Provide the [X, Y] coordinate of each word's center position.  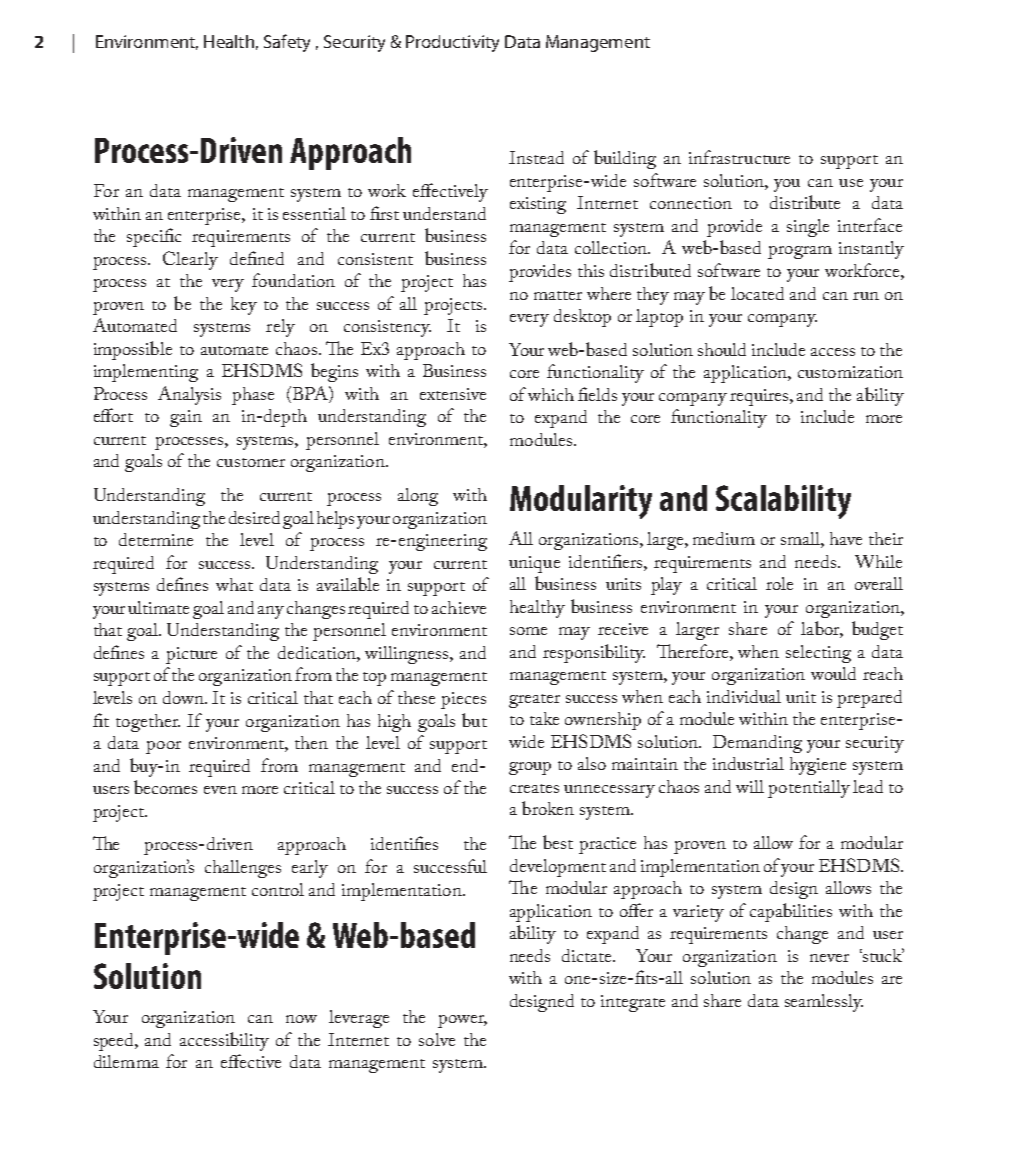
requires [760, 397]
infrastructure [739, 157]
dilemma [126, 1061]
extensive [453, 394]
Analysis [189, 395]
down [185, 697]
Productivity [452, 43]
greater [534, 701]
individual [744, 696]
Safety [287, 43]
